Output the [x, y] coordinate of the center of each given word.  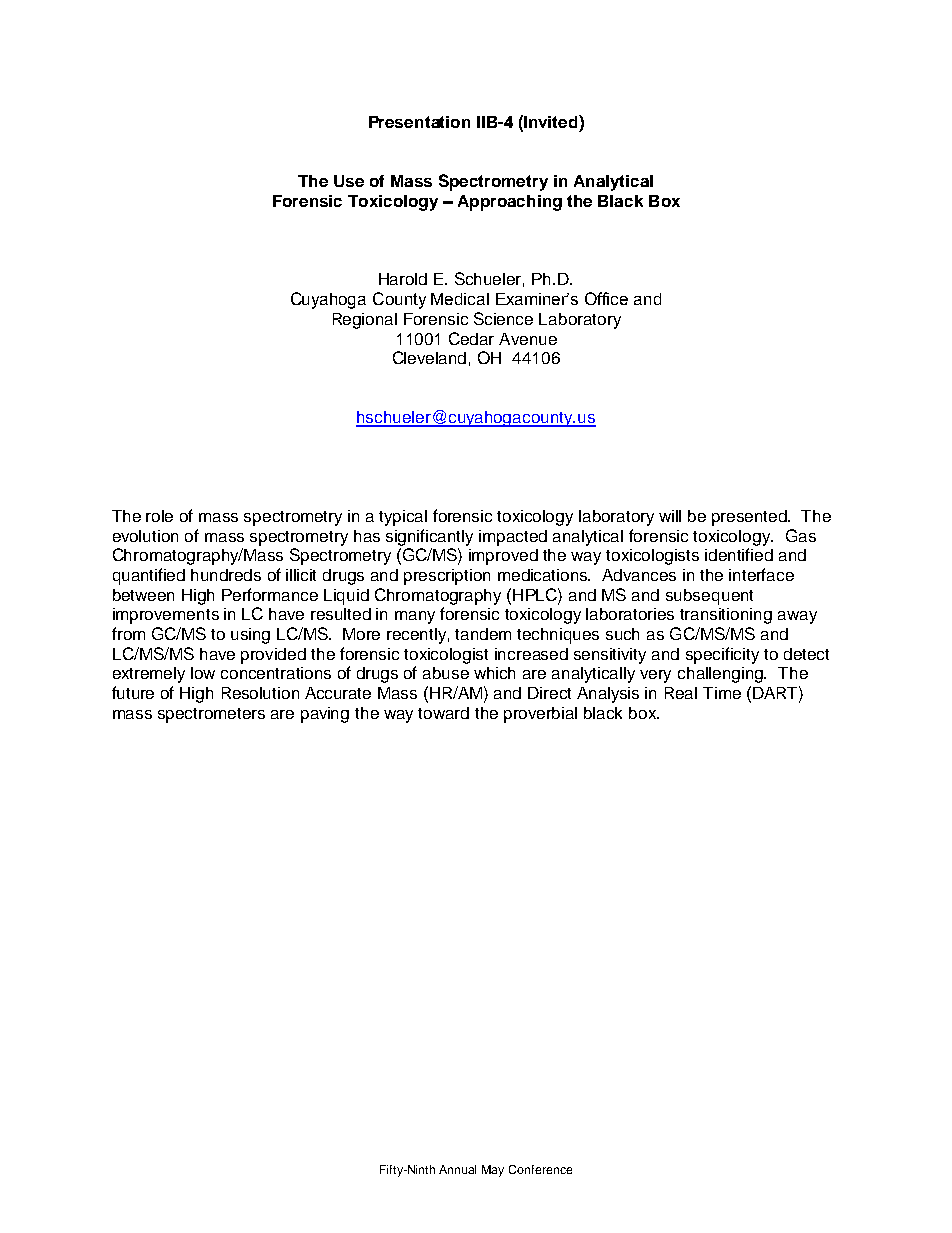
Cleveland [429, 357]
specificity [722, 655]
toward [443, 713]
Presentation [419, 122]
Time [722, 693]
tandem [483, 634]
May [493, 1171]
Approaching [510, 203]
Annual [457, 1169]
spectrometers [211, 715]
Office [606, 298]
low [203, 673]
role [159, 516]
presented [751, 518]
